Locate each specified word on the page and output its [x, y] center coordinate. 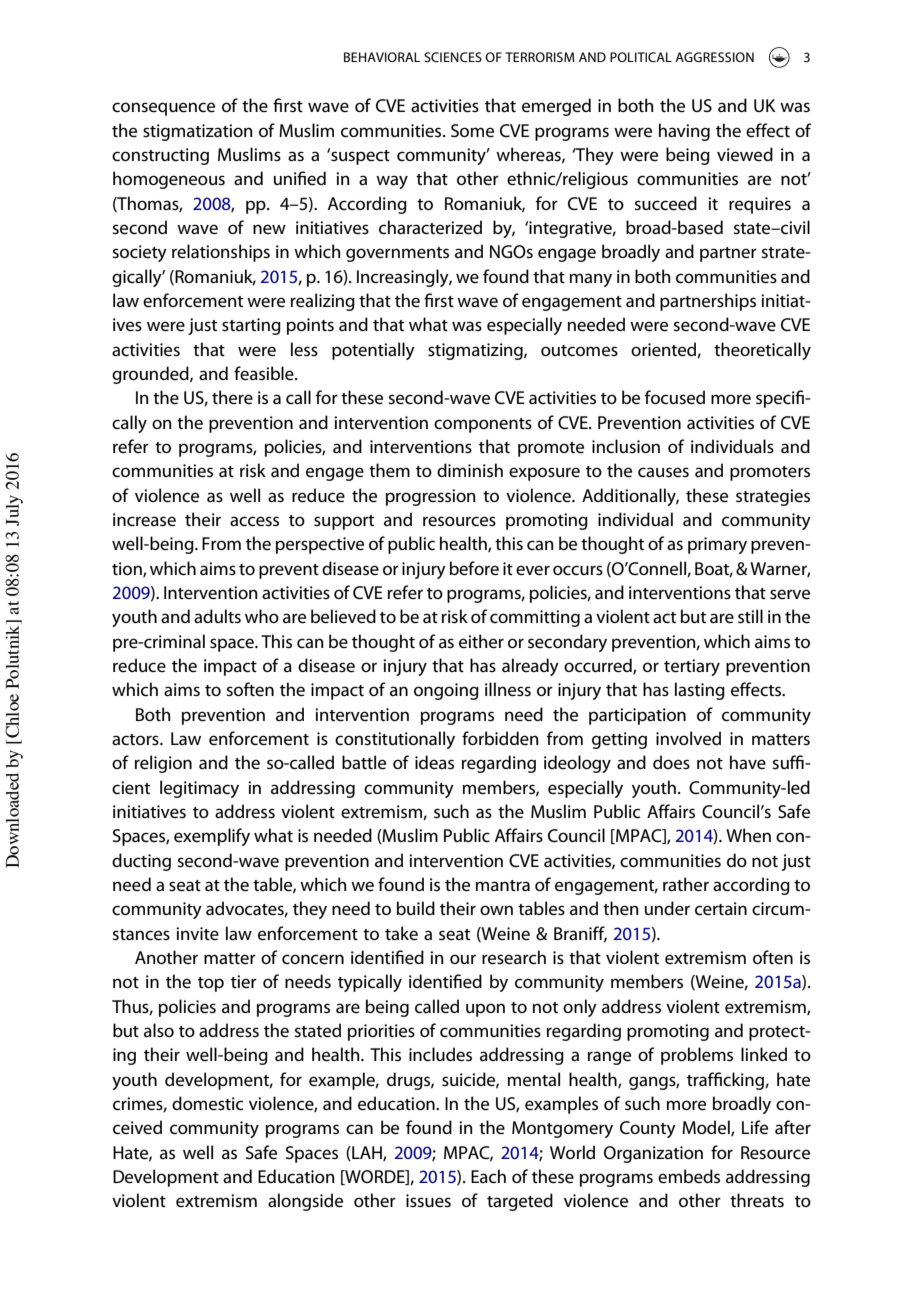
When [748, 835]
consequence [163, 109]
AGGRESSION [714, 57]
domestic [207, 1103]
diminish [470, 470]
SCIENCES [453, 57]
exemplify [212, 837]
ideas [434, 762]
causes [663, 472]
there [232, 397]
